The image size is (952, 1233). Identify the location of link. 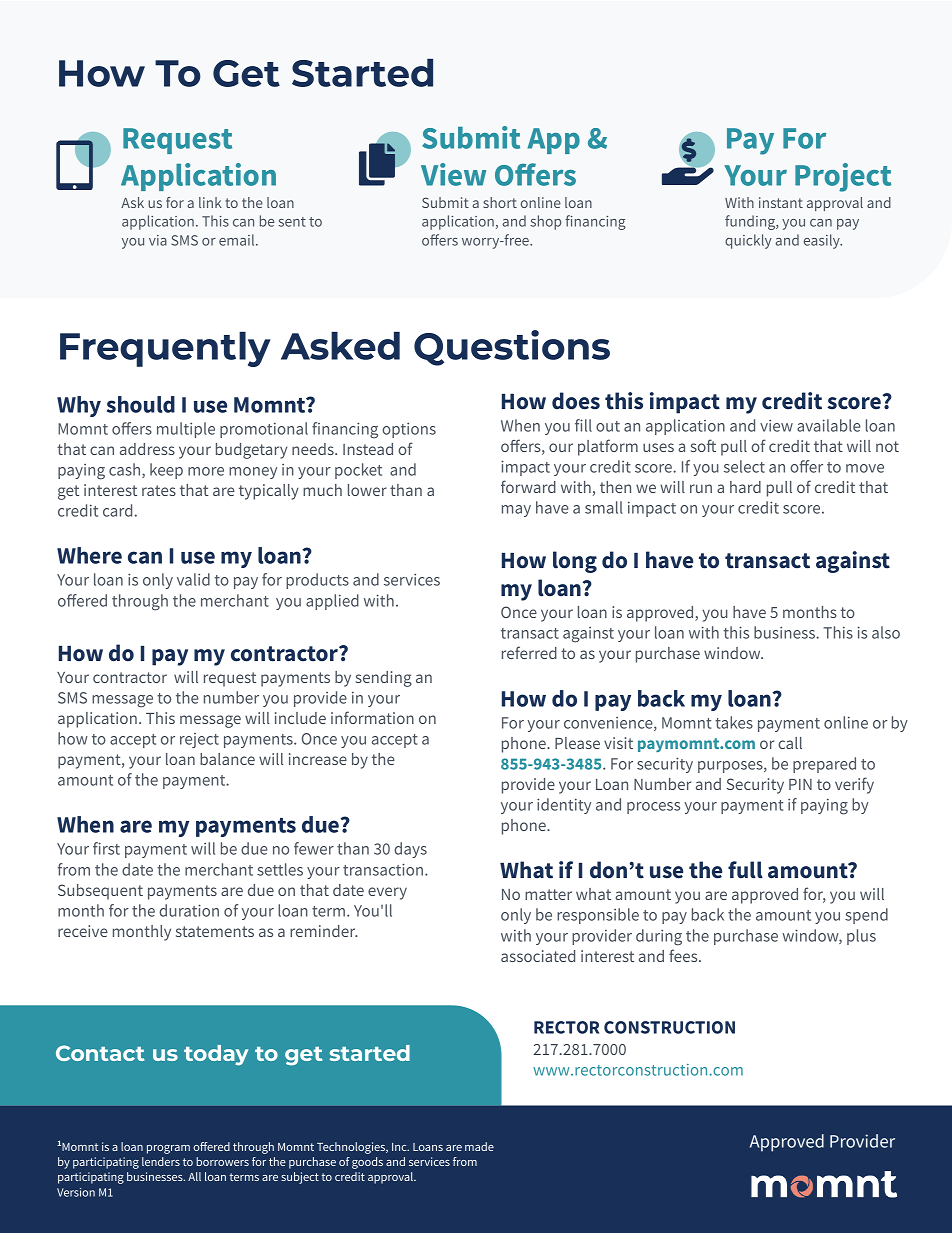
(210, 202).
